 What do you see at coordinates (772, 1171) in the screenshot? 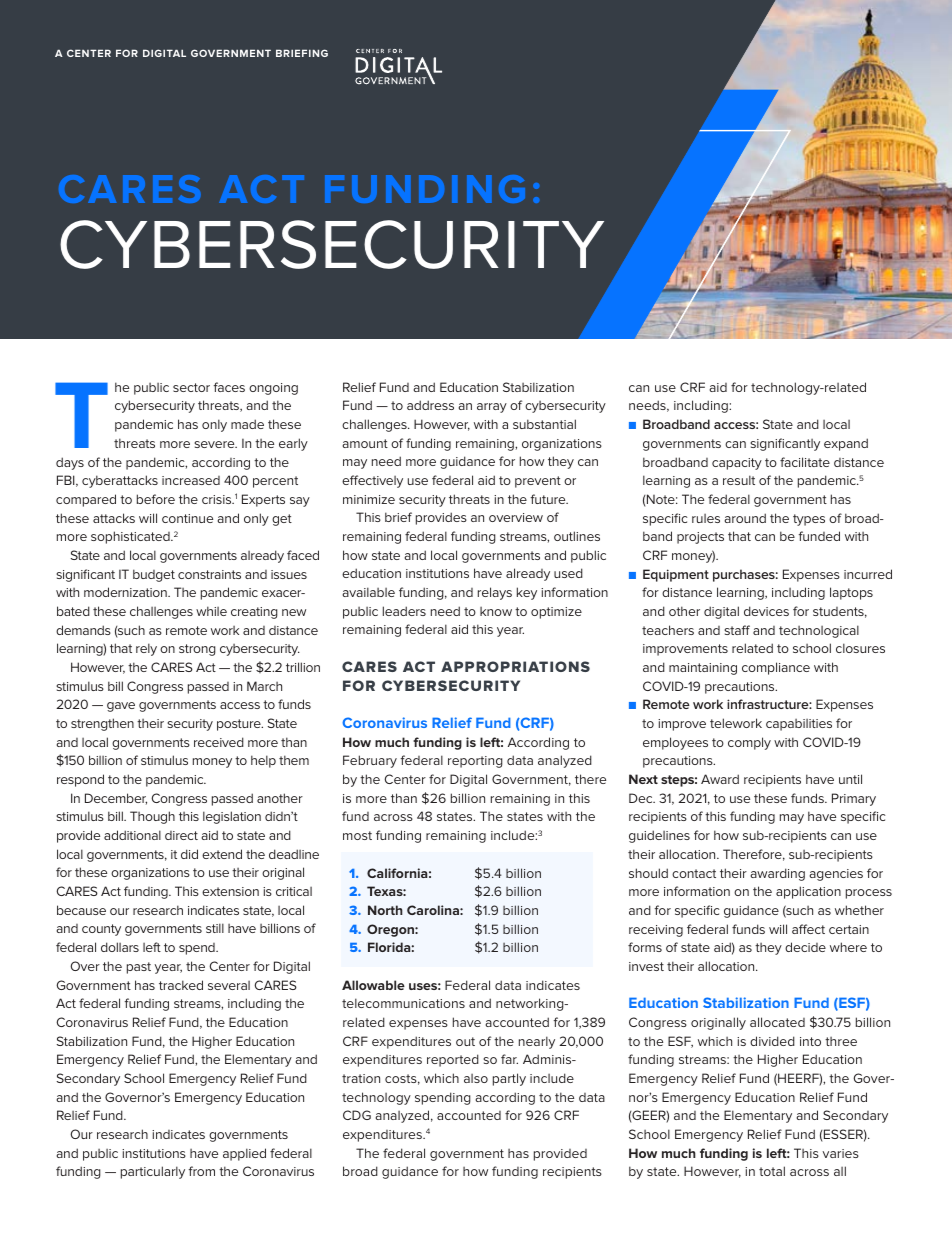
I see `total` at bounding box center [772, 1171].
